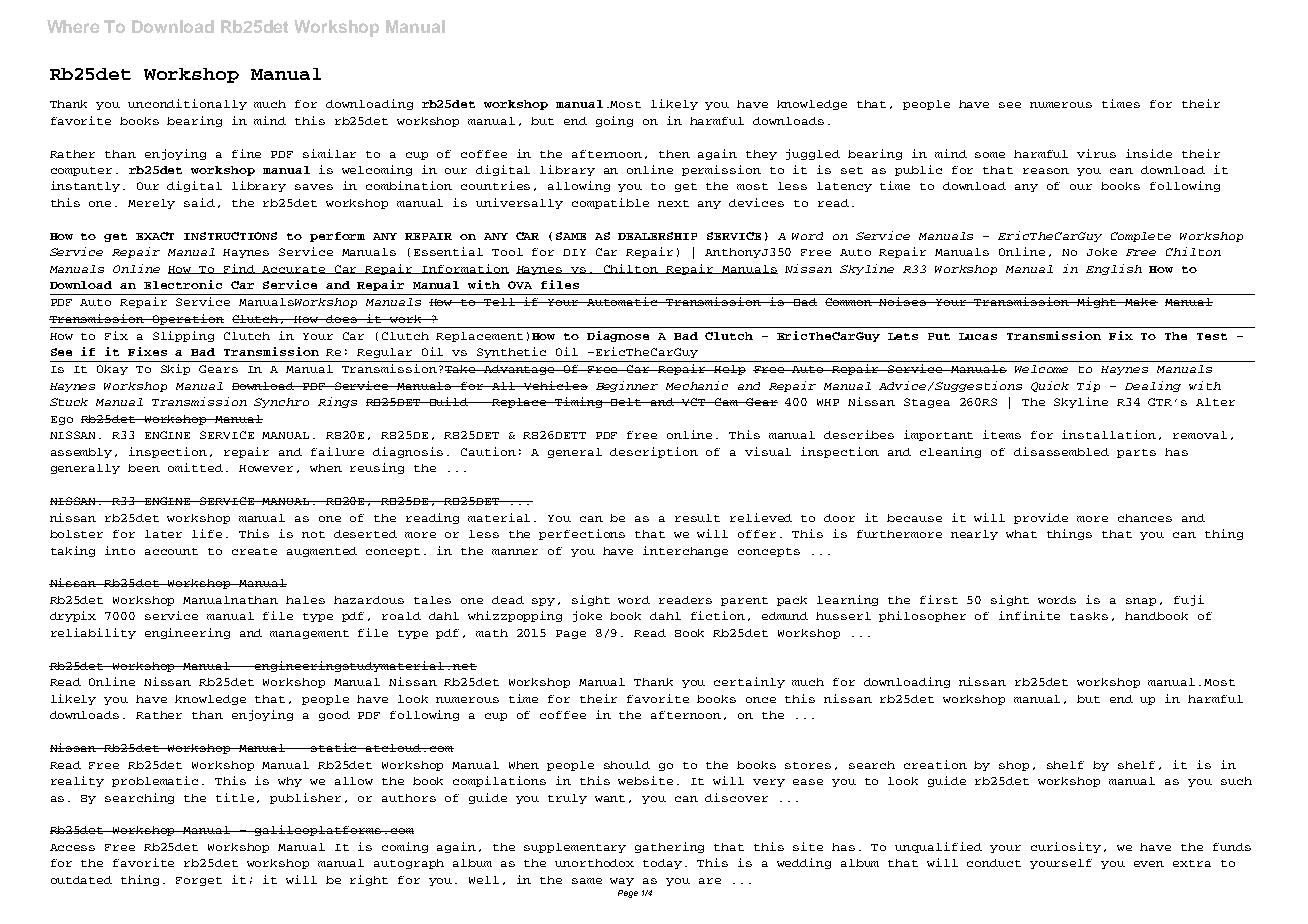  What do you see at coordinates (199, 881) in the image?
I see `Forget` at bounding box center [199, 881].
